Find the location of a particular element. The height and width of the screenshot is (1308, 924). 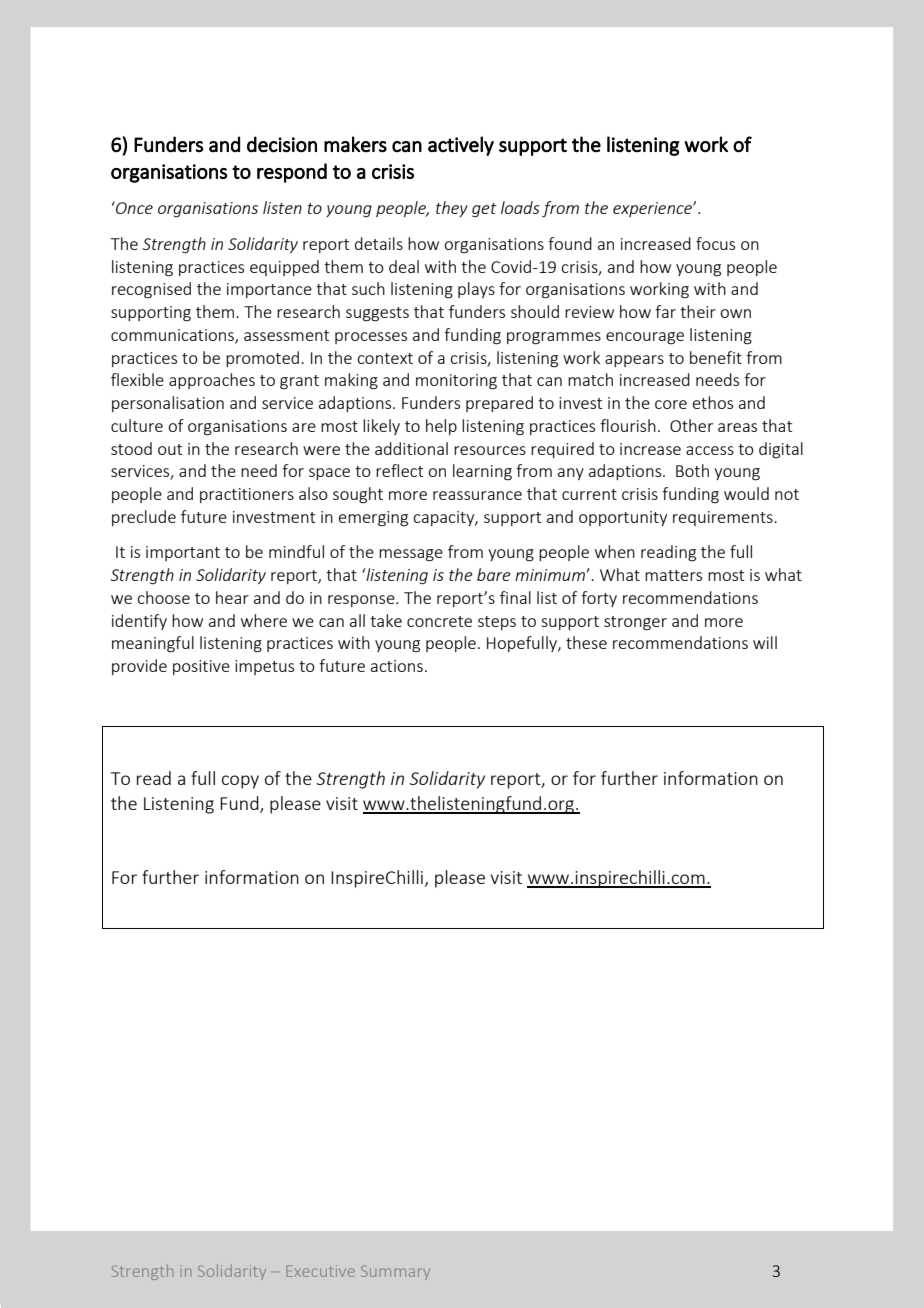

important is located at coordinates (183, 553).
